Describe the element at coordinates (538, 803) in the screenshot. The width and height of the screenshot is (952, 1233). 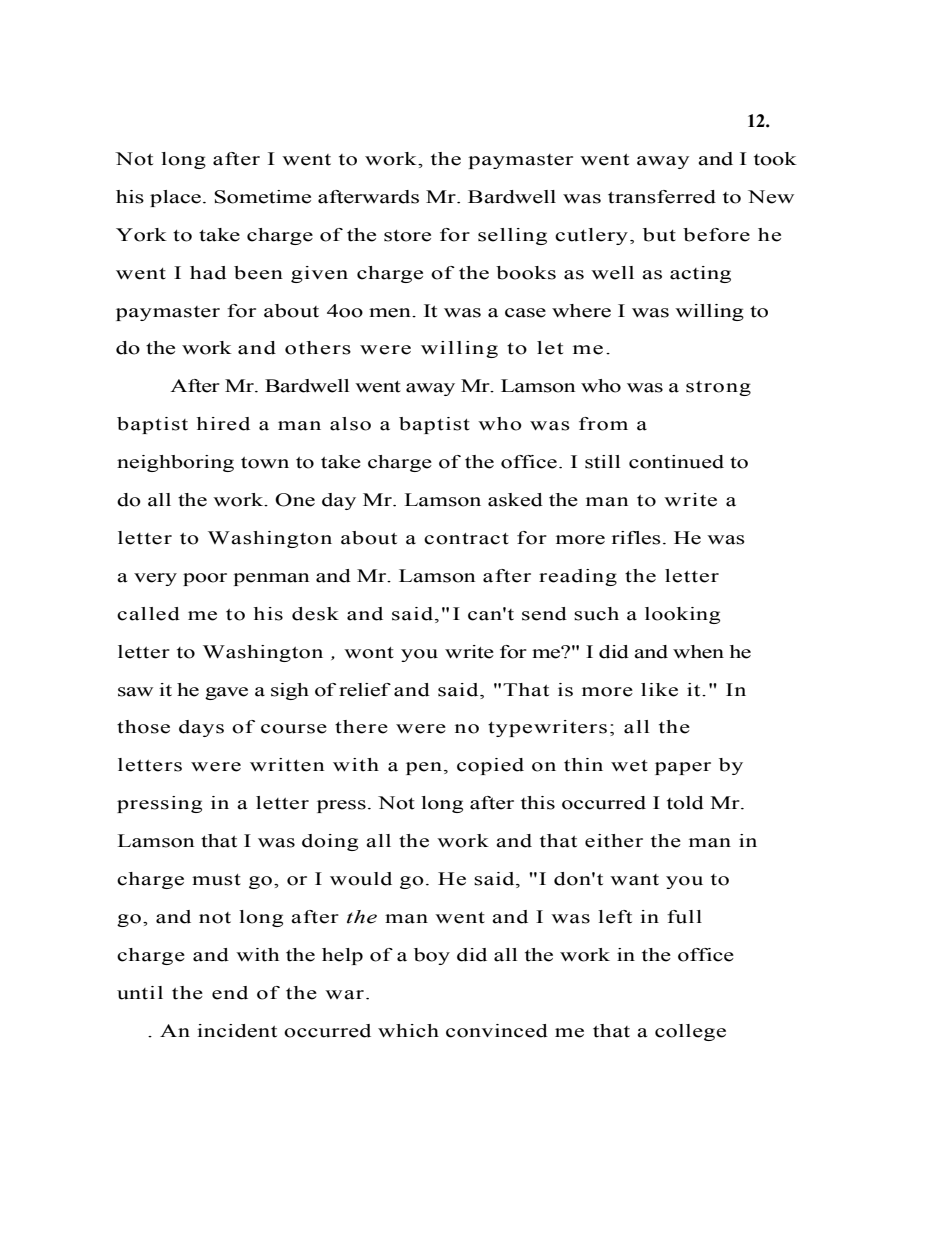
I see `this` at that location.
